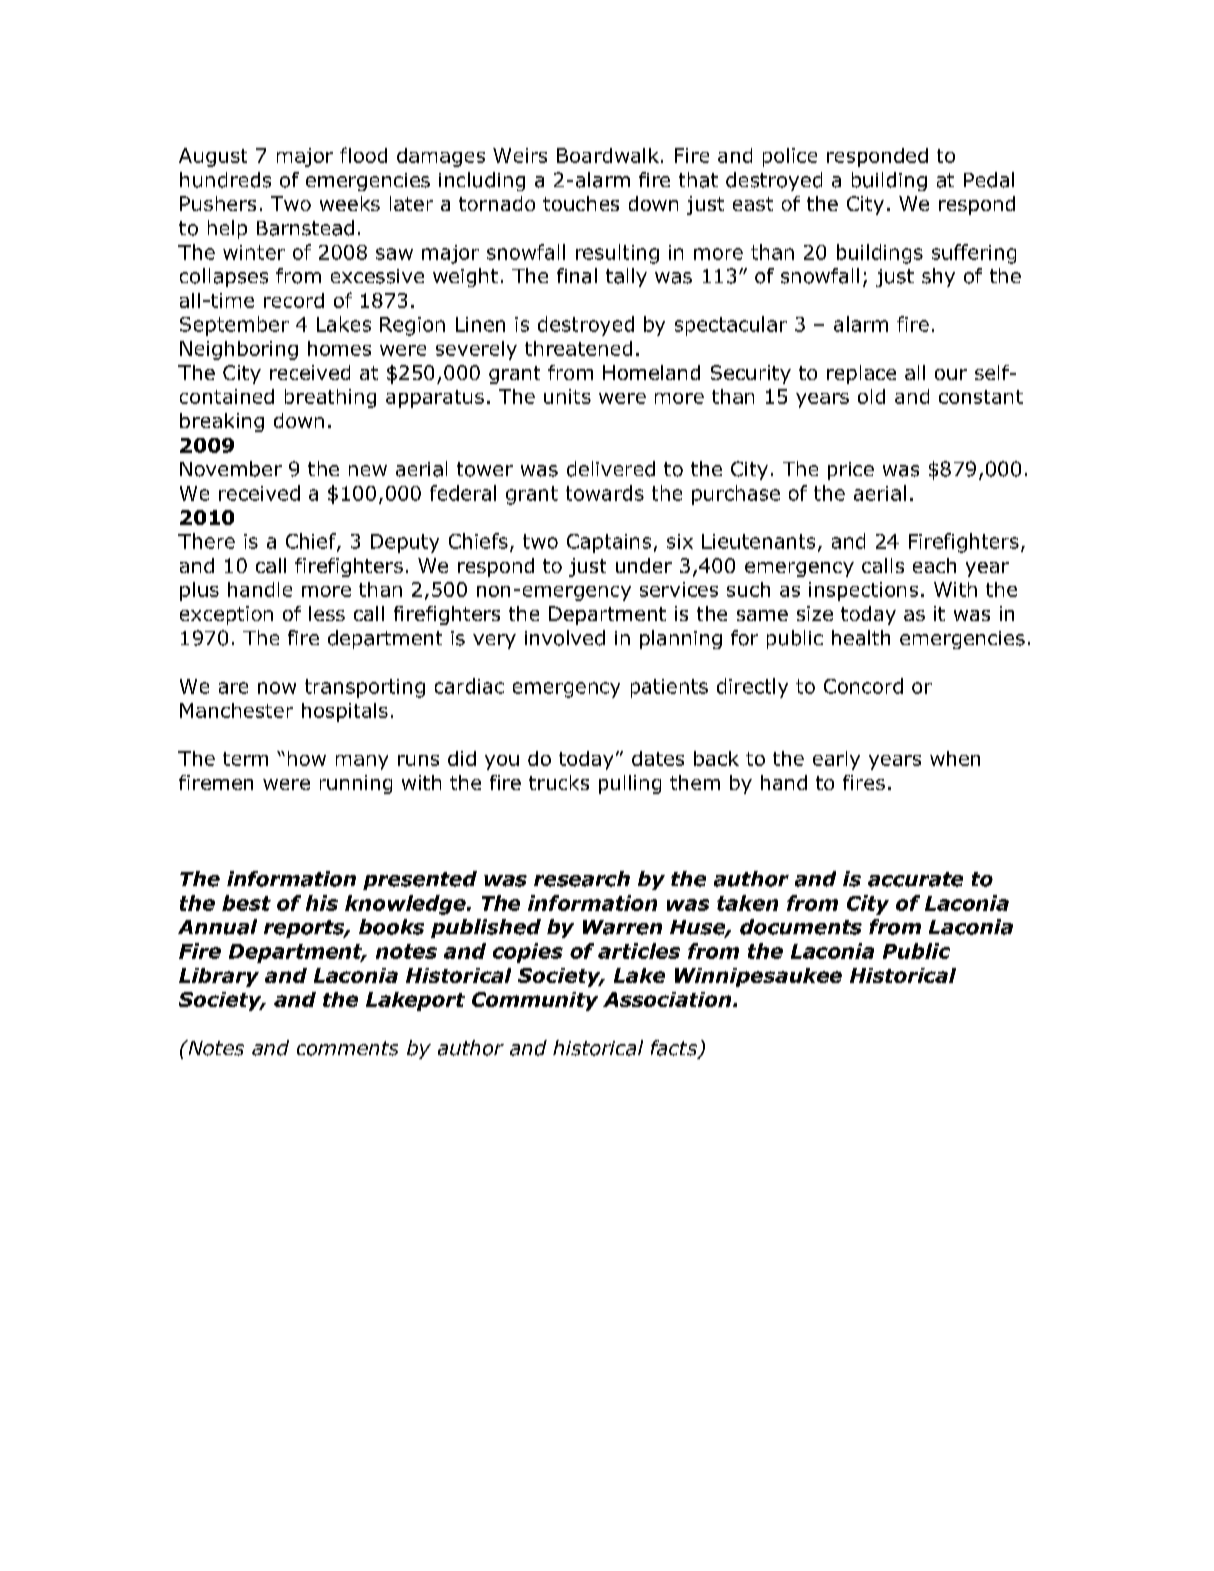 This page has height=1571, width=1214. What do you see at coordinates (565, 638) in the page?
I see `involved` at bounding box center [565, 638].
